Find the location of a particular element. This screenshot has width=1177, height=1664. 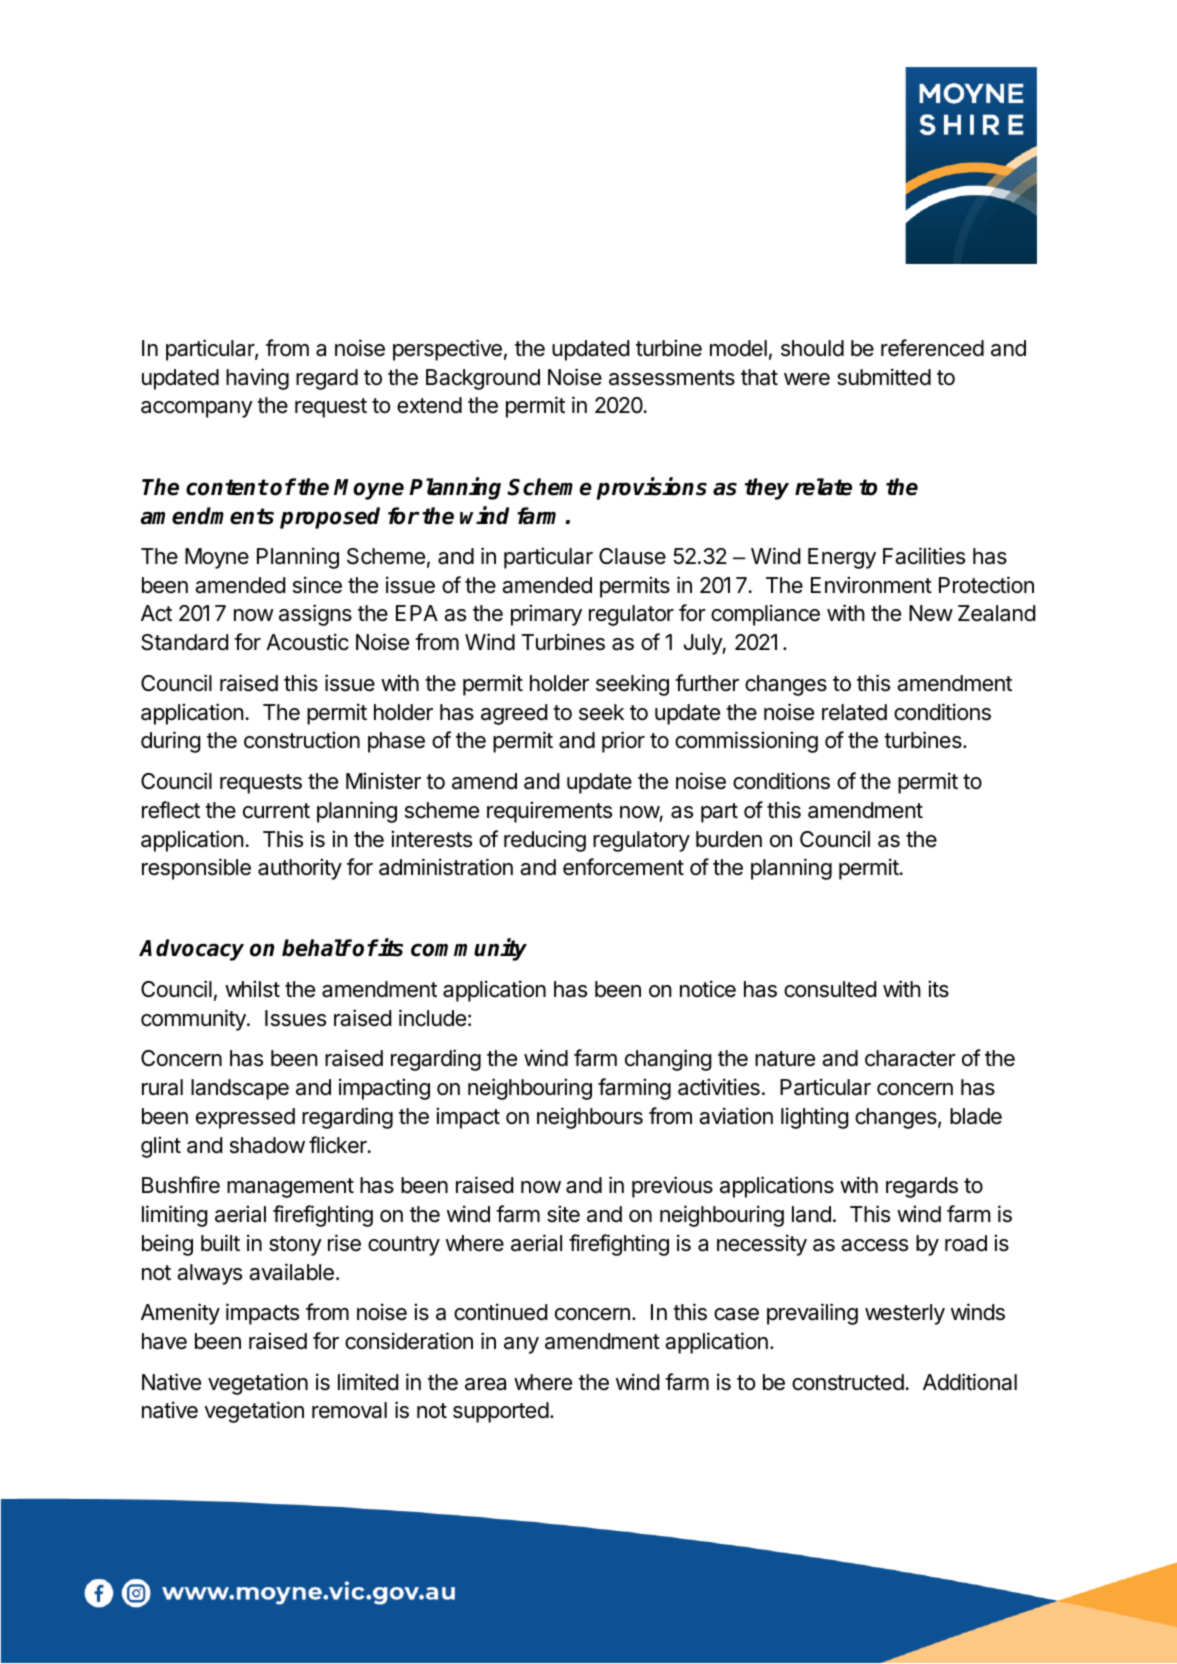

having is located at coordinates (257, 379).
